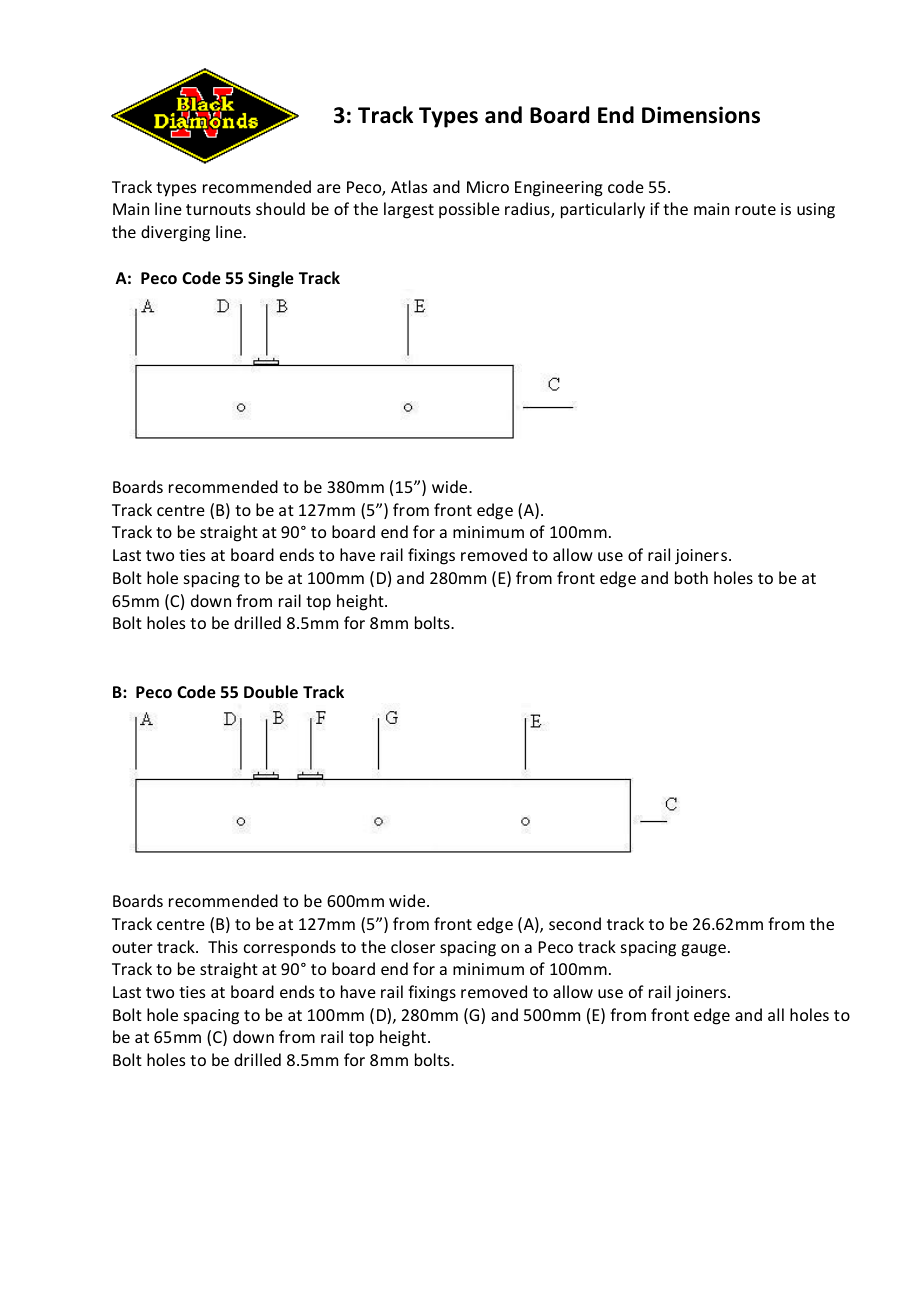 This document has width=924, height=1308. I want to click on Micro, so click(488, 187).
